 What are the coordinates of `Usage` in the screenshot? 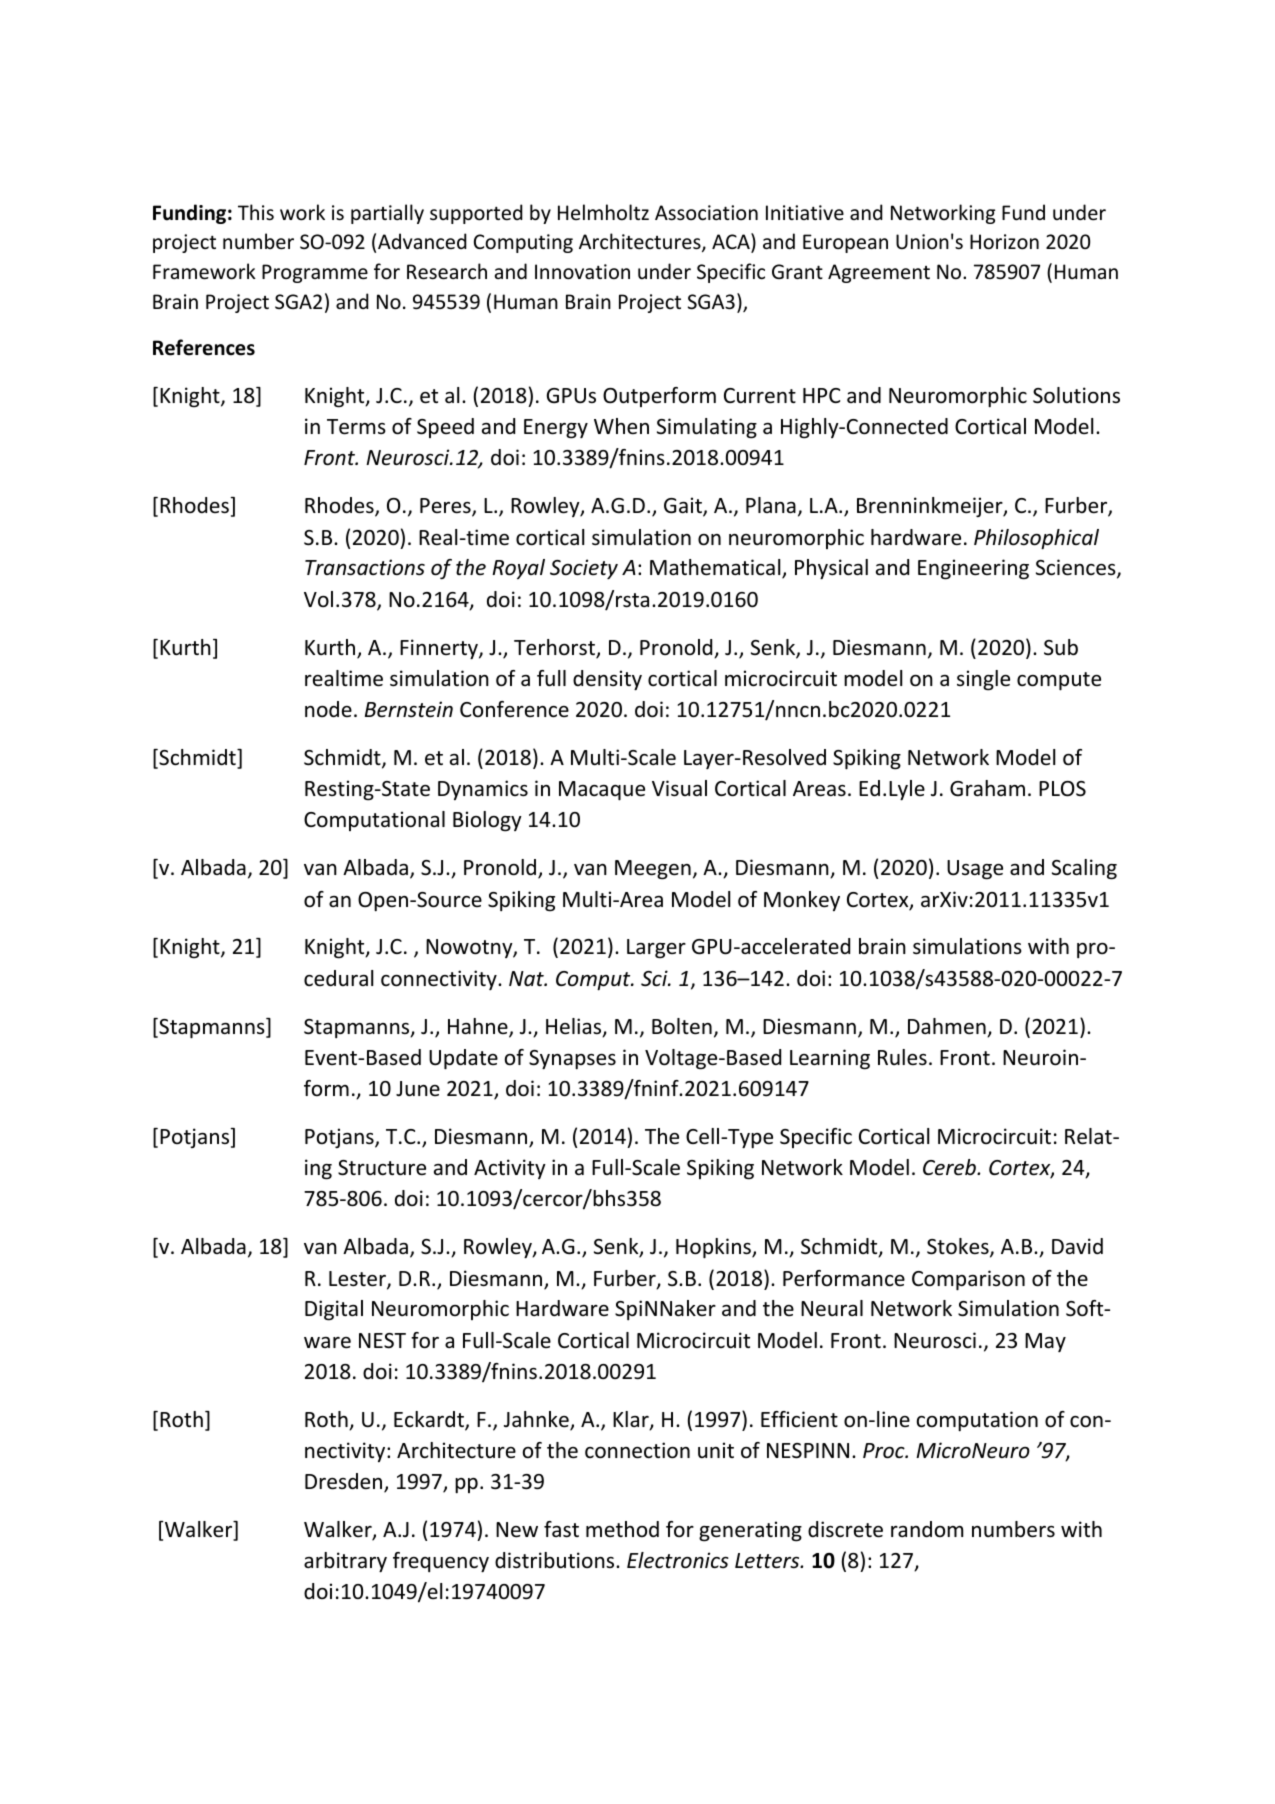 It's located at (975, 870).
